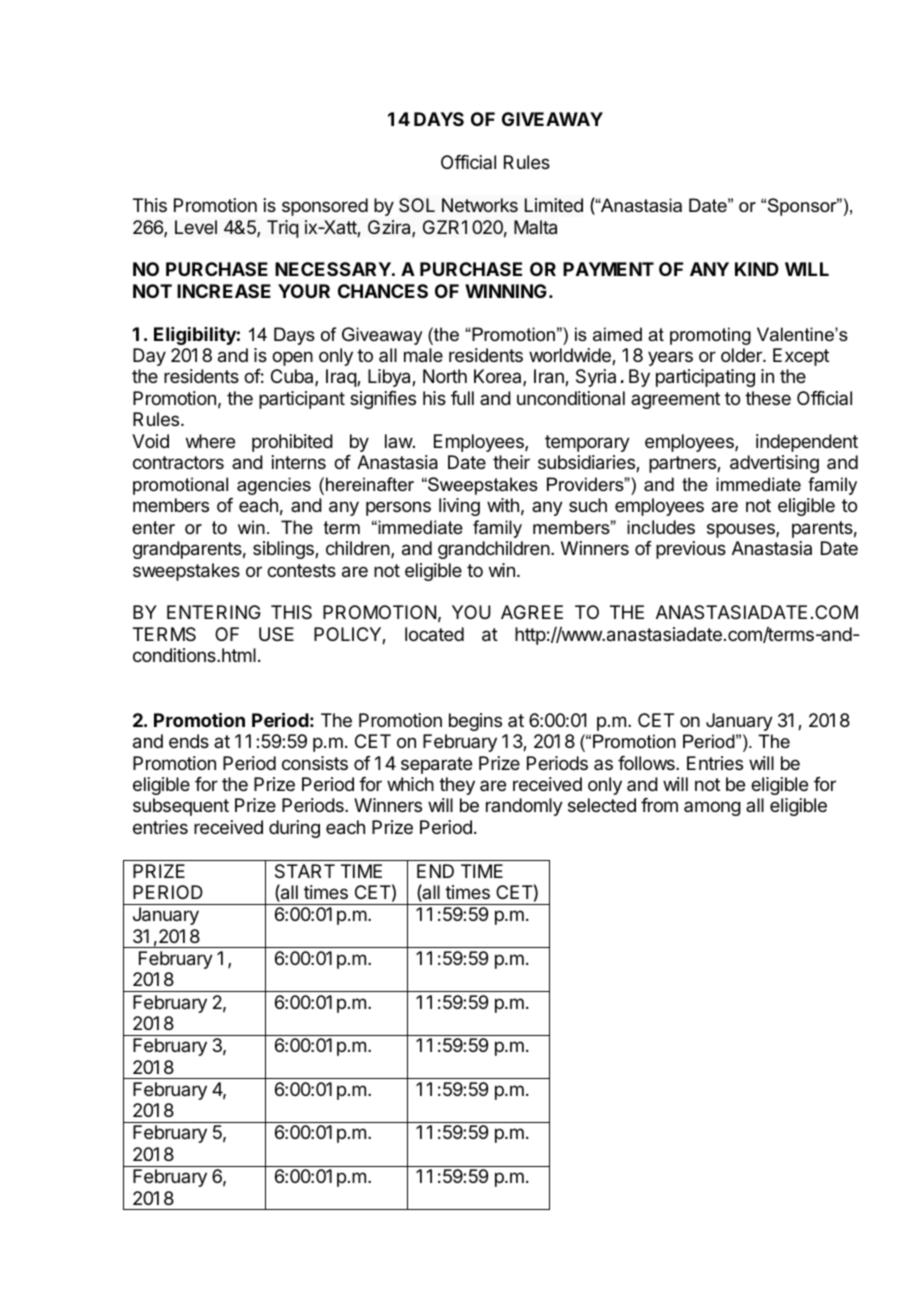 The width and height of the screenshot is (924, 1308). Describe the element at coordinates (742, 530) in the screenshot. I see `spouses` at that location.
